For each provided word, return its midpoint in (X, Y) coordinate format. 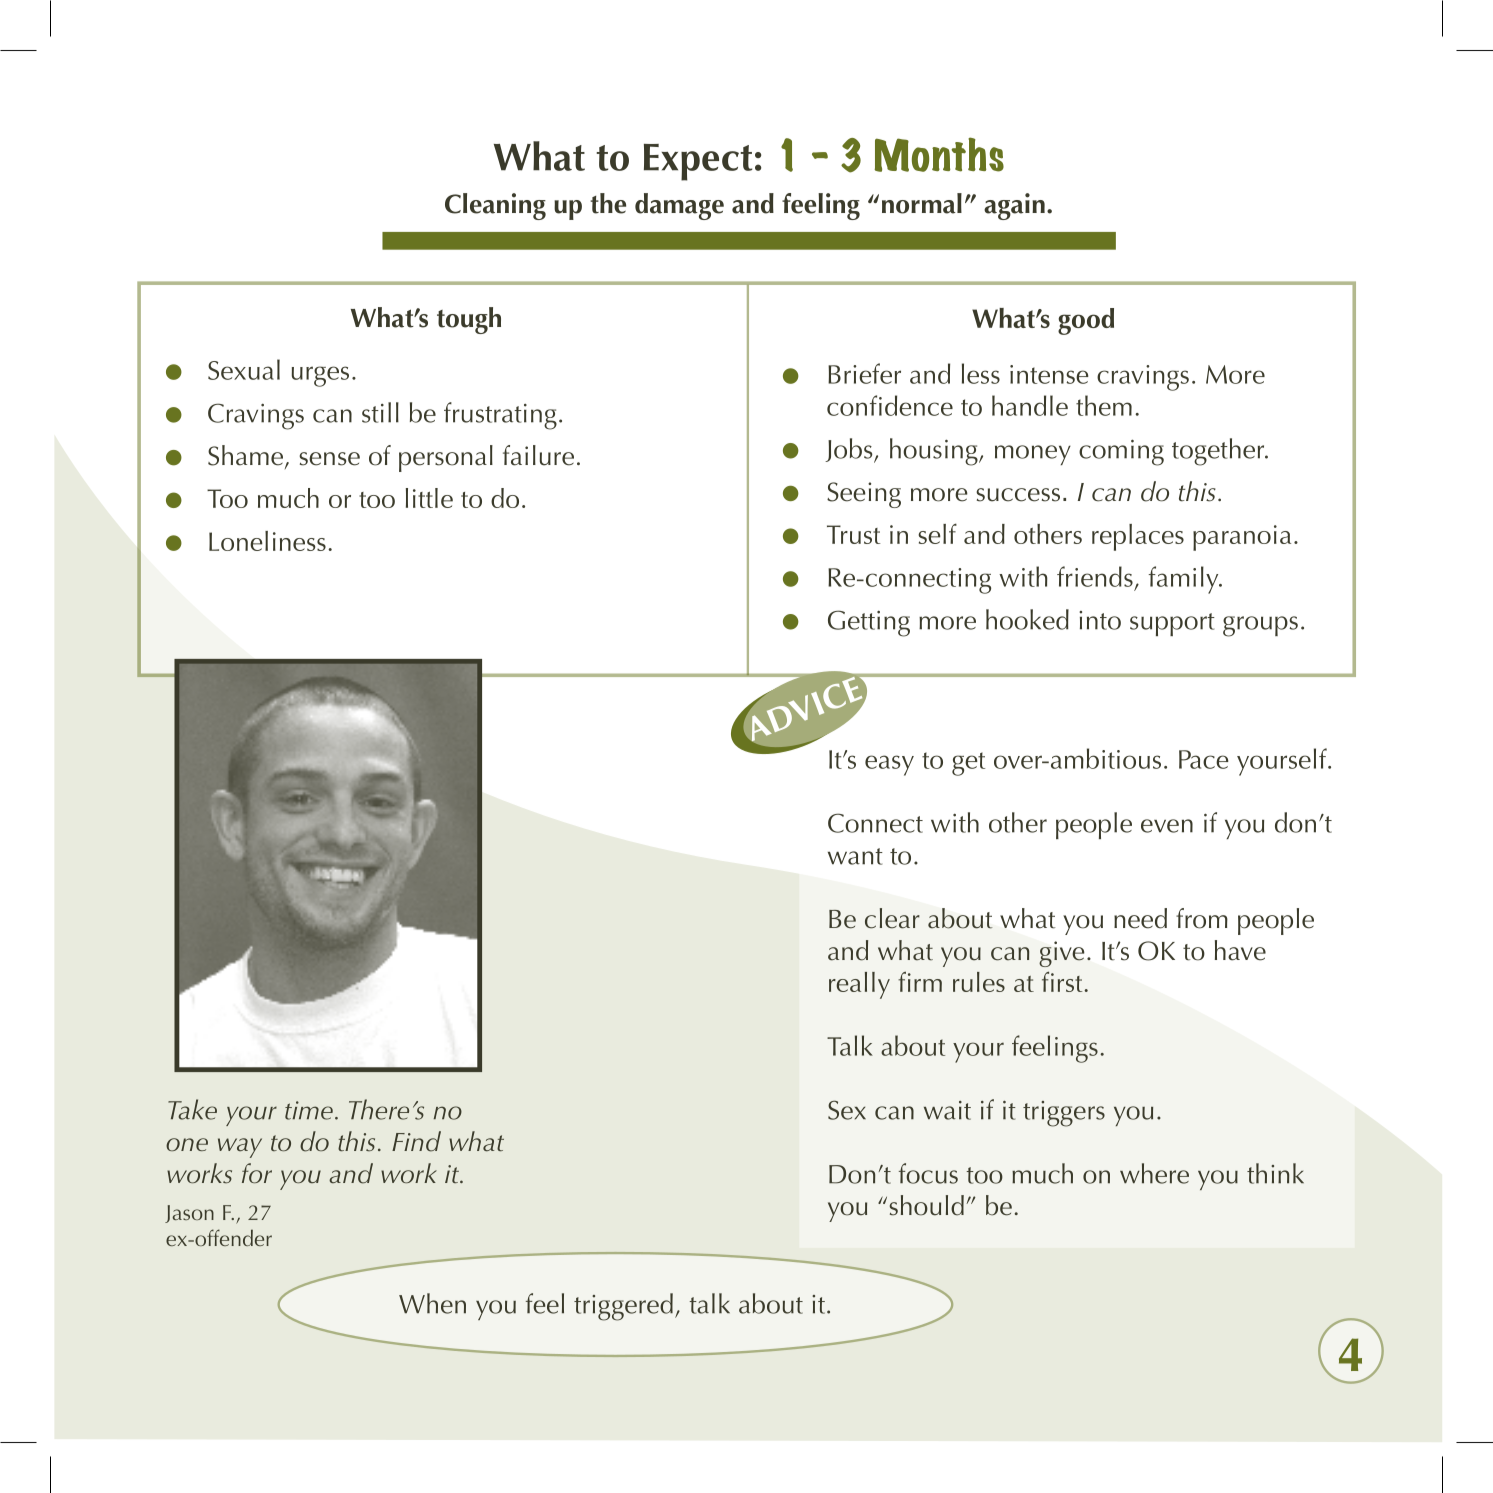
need (1140, 918)
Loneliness (267, 541)
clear (892, 918)
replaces (1138, 537)
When (432, 1303)
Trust (854, 534)
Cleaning (495, 206)
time (309, 1110)
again (1014, 206)
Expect (698, 162)
